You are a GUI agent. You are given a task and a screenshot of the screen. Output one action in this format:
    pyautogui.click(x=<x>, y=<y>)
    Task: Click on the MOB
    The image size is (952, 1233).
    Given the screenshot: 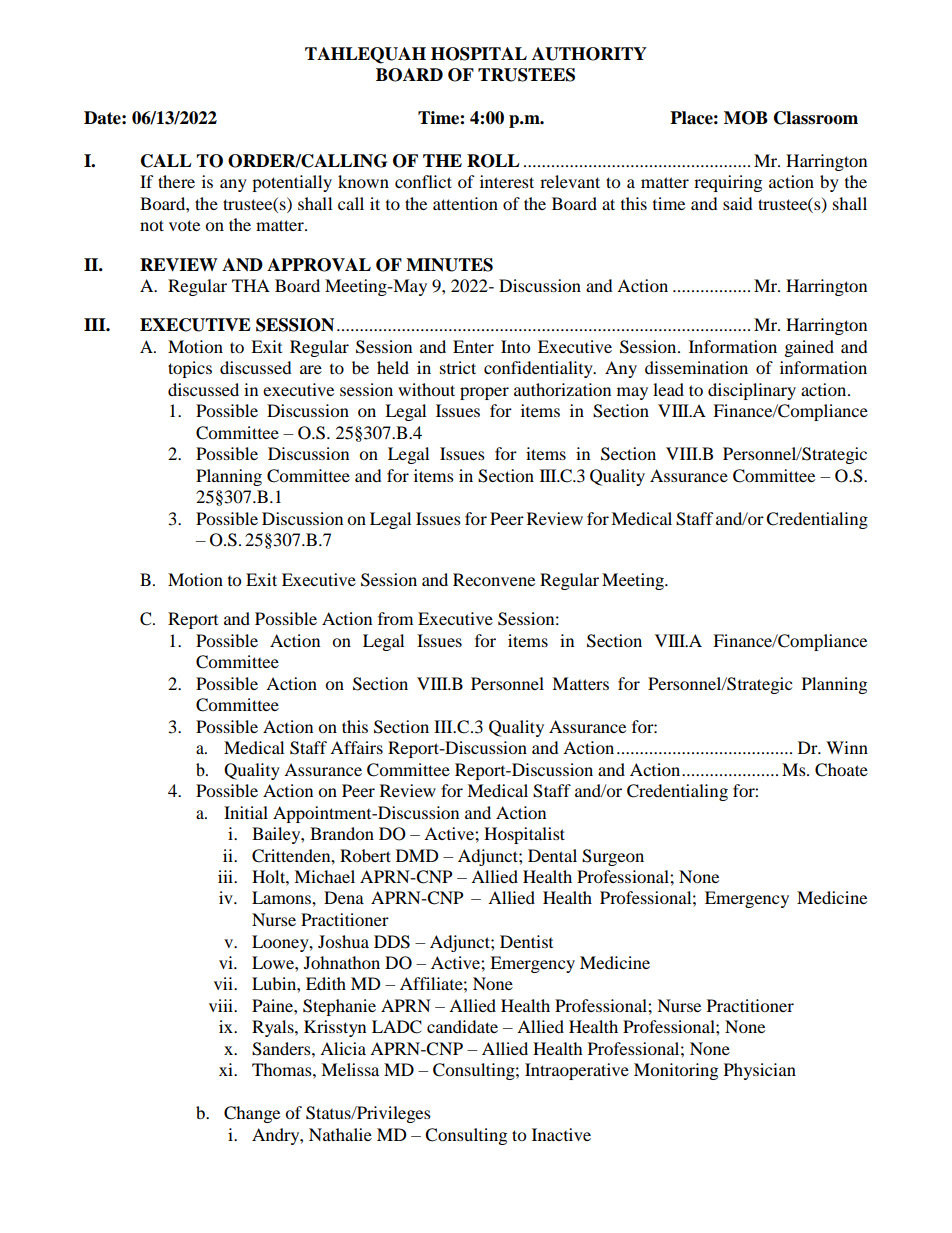 What is the action you would take?
    pyautogui.click(x=746, y=118)
